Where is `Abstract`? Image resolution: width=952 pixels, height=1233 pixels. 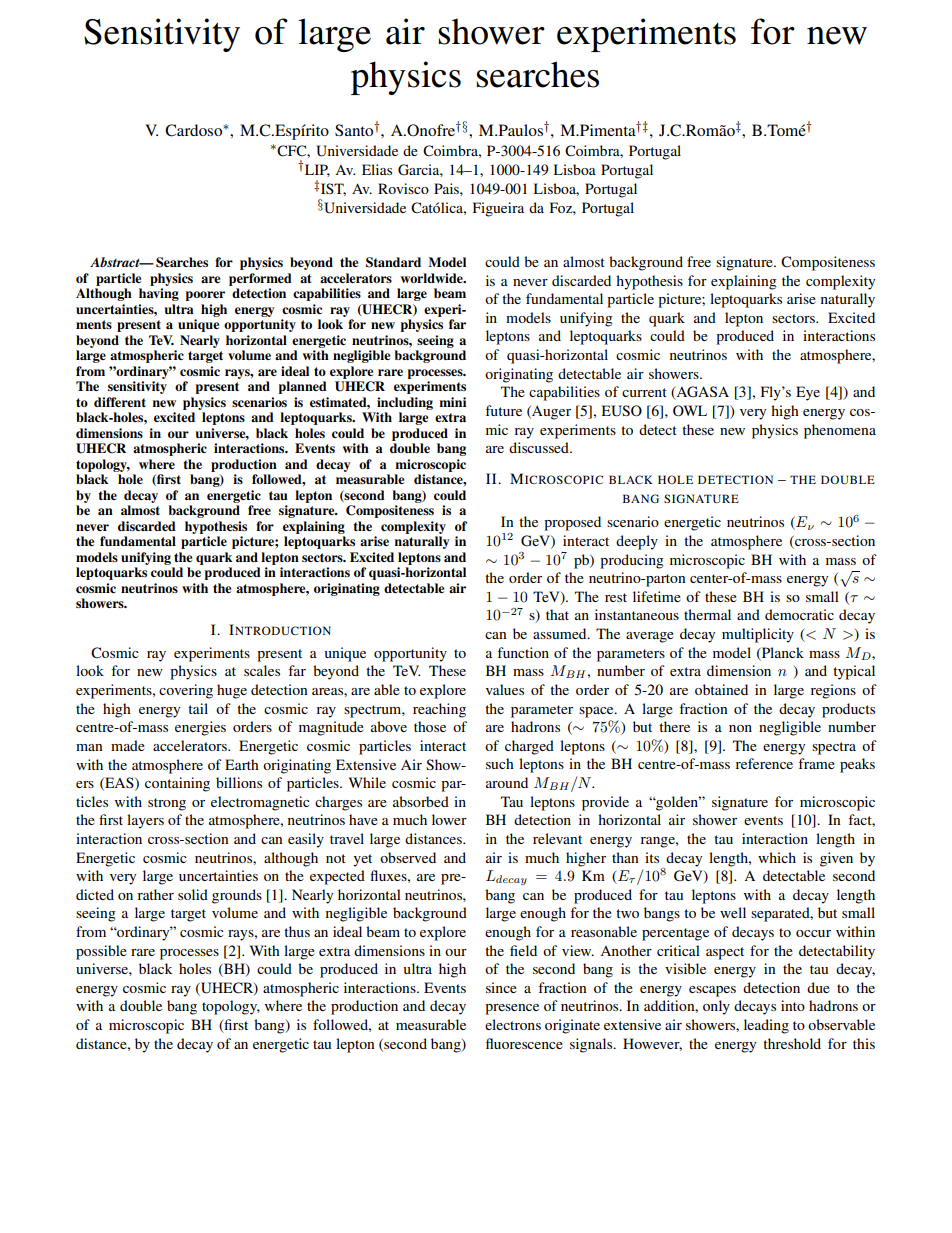
Abstract is located at coordinates (116, 262).
